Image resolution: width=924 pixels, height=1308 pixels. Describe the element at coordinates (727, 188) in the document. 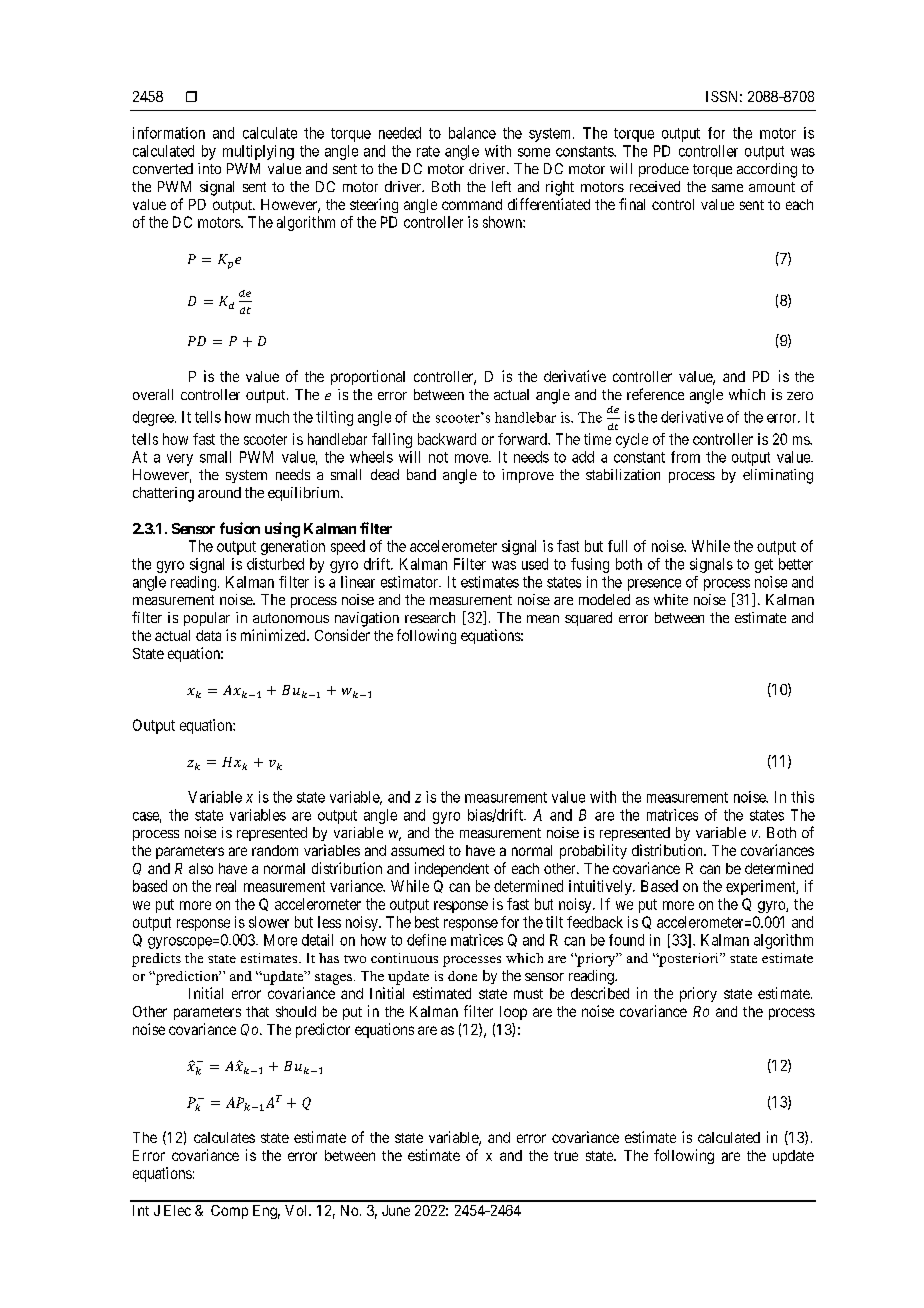

I see `same` at that location.
